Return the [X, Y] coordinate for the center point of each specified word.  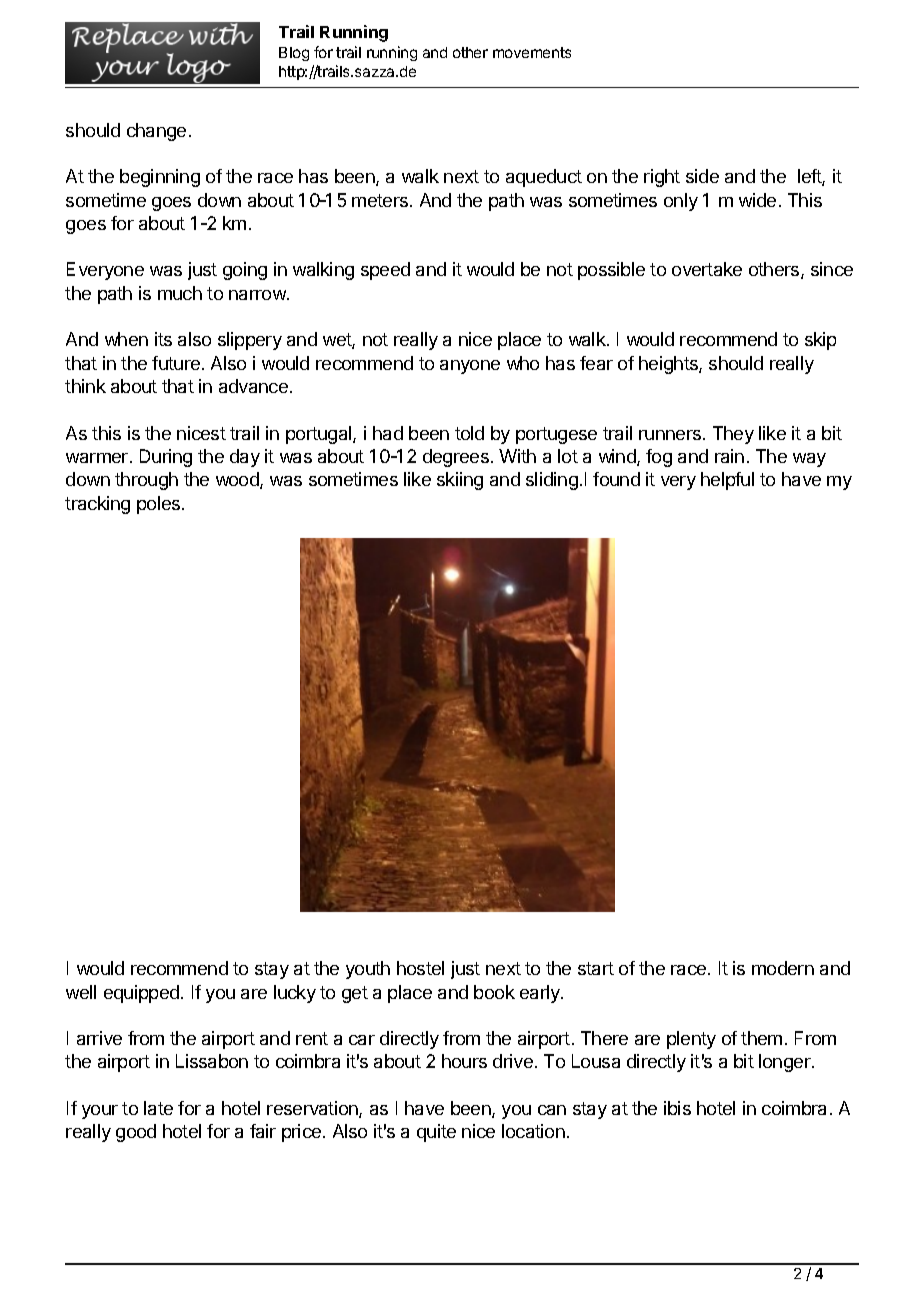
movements [532, 52]
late [158, 1108]
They [733, 435]
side [702, 176]
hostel [420, 968]
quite [436, 1133]
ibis [677, 1108]
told [469, 433]
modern [783, 968]
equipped [141, 994]
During [166, 458]
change [156, 132]
